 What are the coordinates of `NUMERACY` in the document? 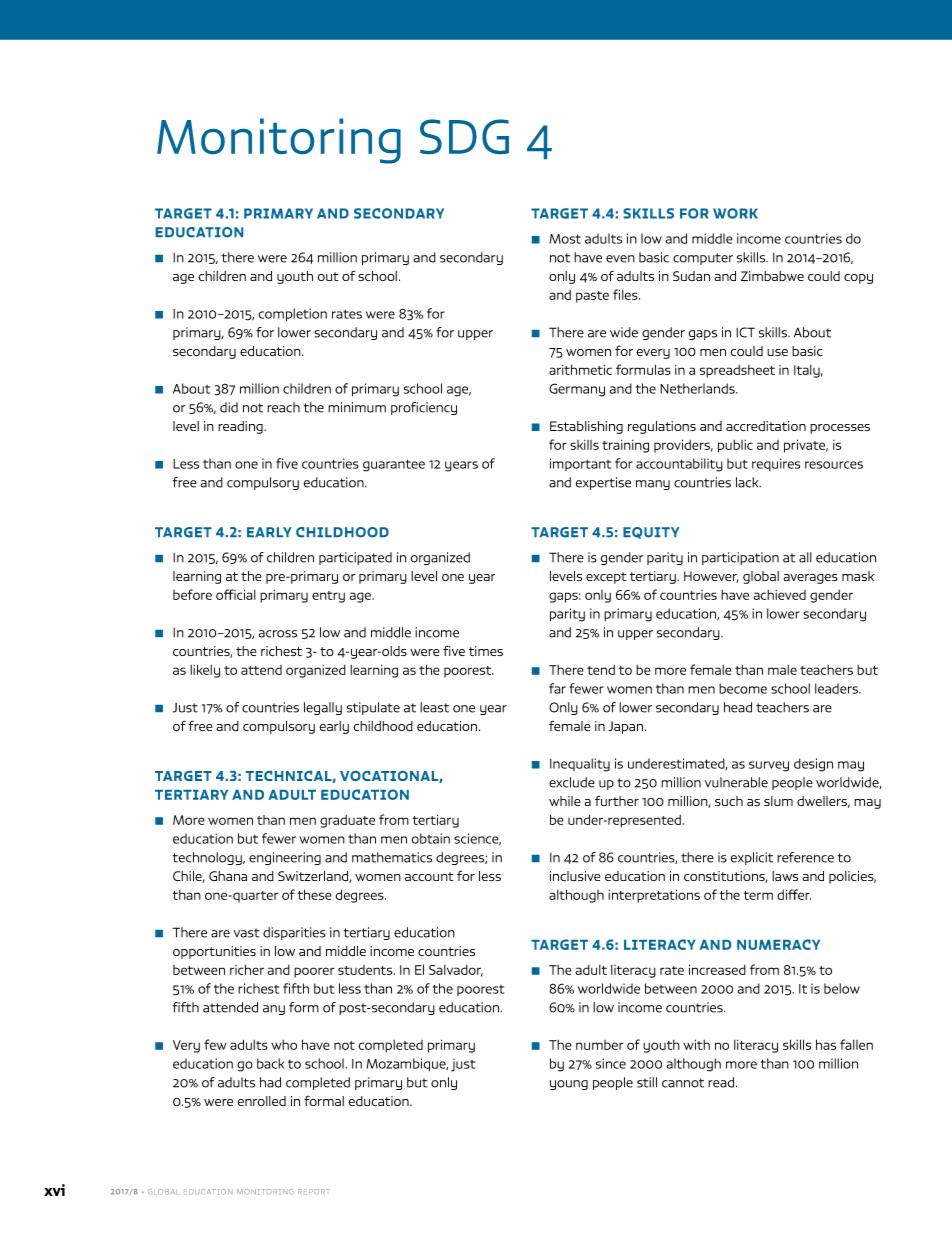 It's located at (778, 944).
